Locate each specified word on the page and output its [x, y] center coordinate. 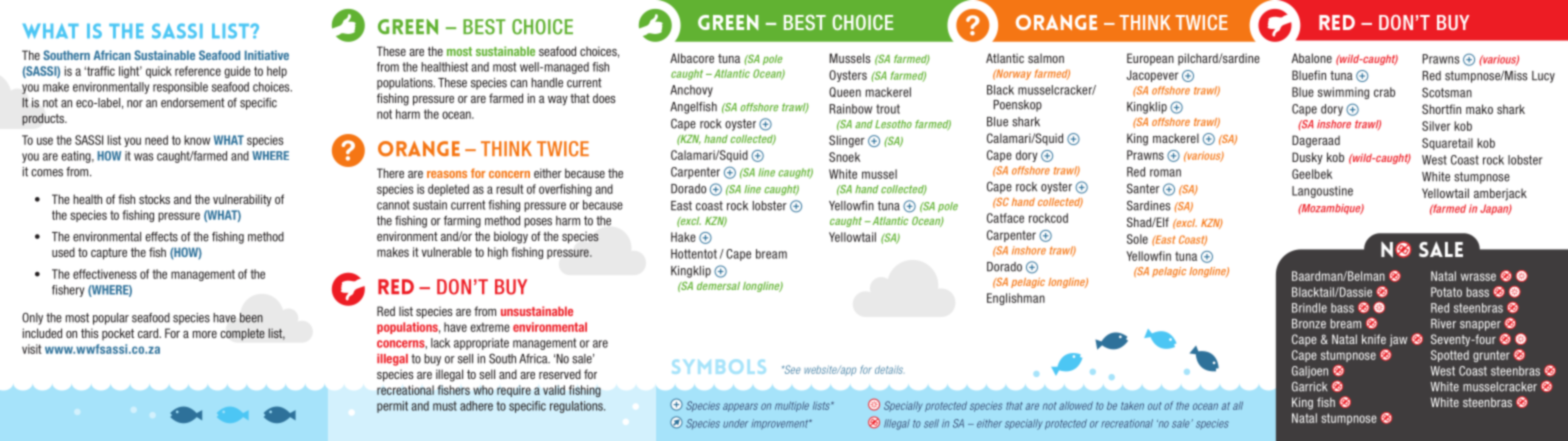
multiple [792, 406]
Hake [683, 237]
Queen [845, 92]
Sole [1137, 239]
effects [161, 237]
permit [392, 407]
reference [198, 71]
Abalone [1312, 58]
